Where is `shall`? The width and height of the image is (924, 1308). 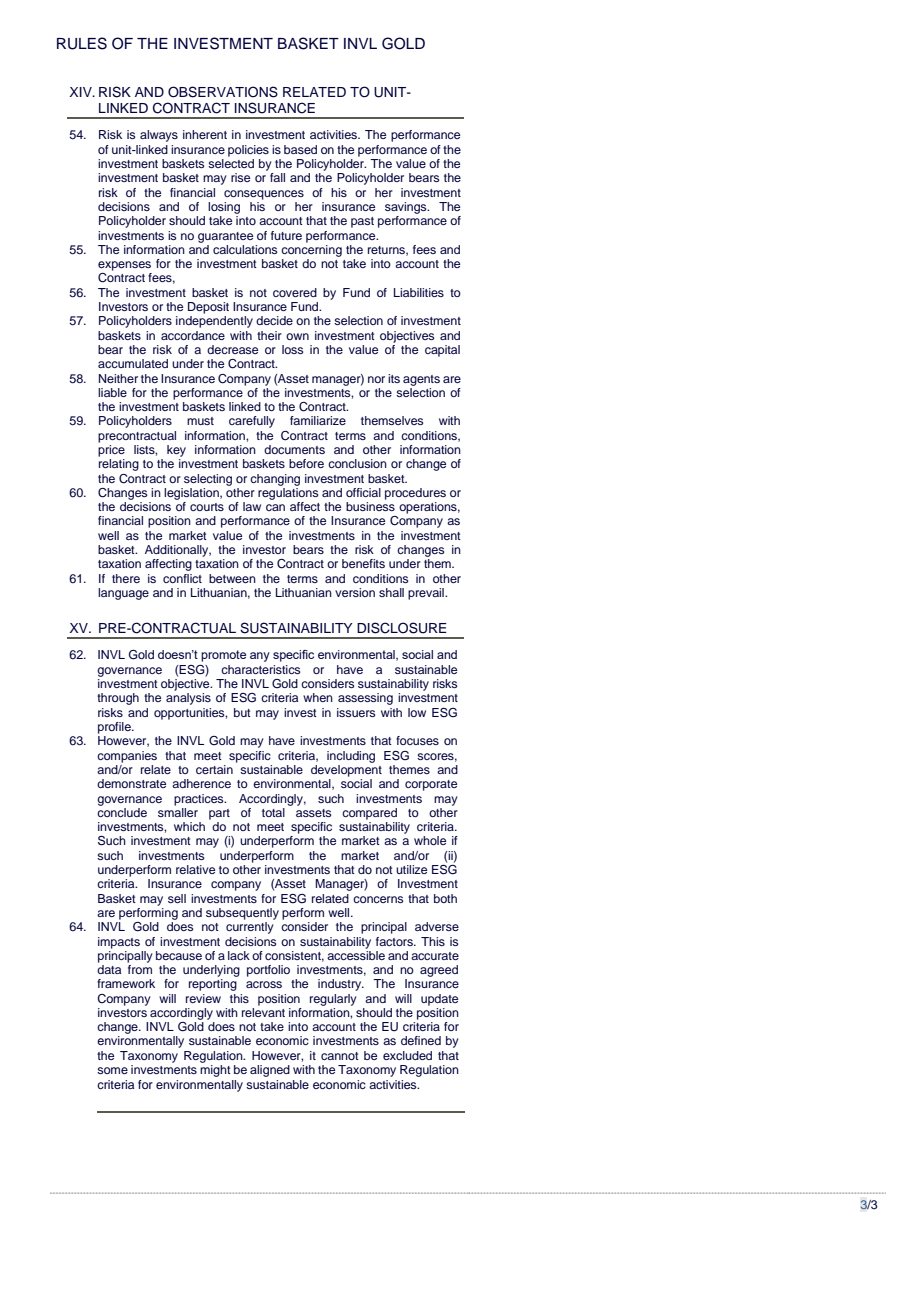 shall is located at coordinates (391, 592).
